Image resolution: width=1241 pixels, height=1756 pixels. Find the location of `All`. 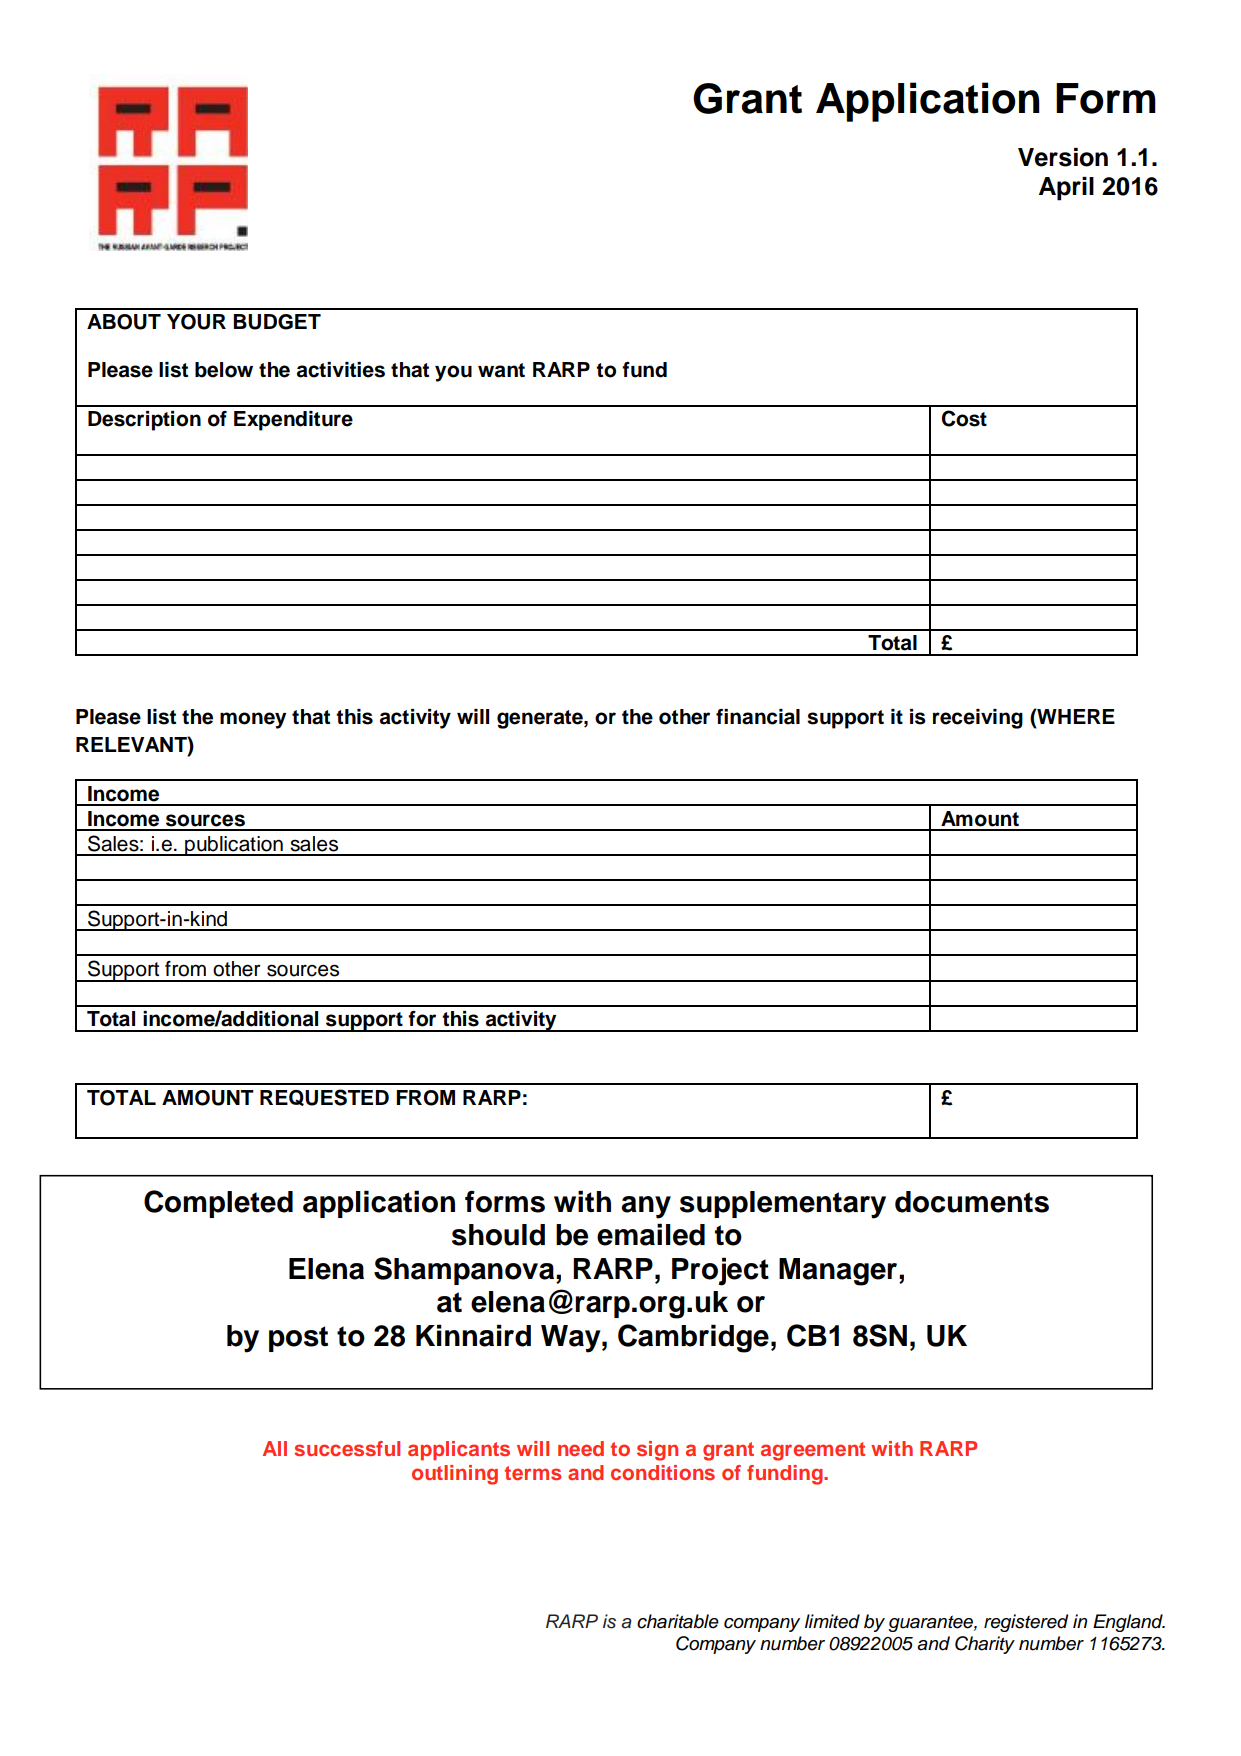

All is located at coordinates (275, 1448).
